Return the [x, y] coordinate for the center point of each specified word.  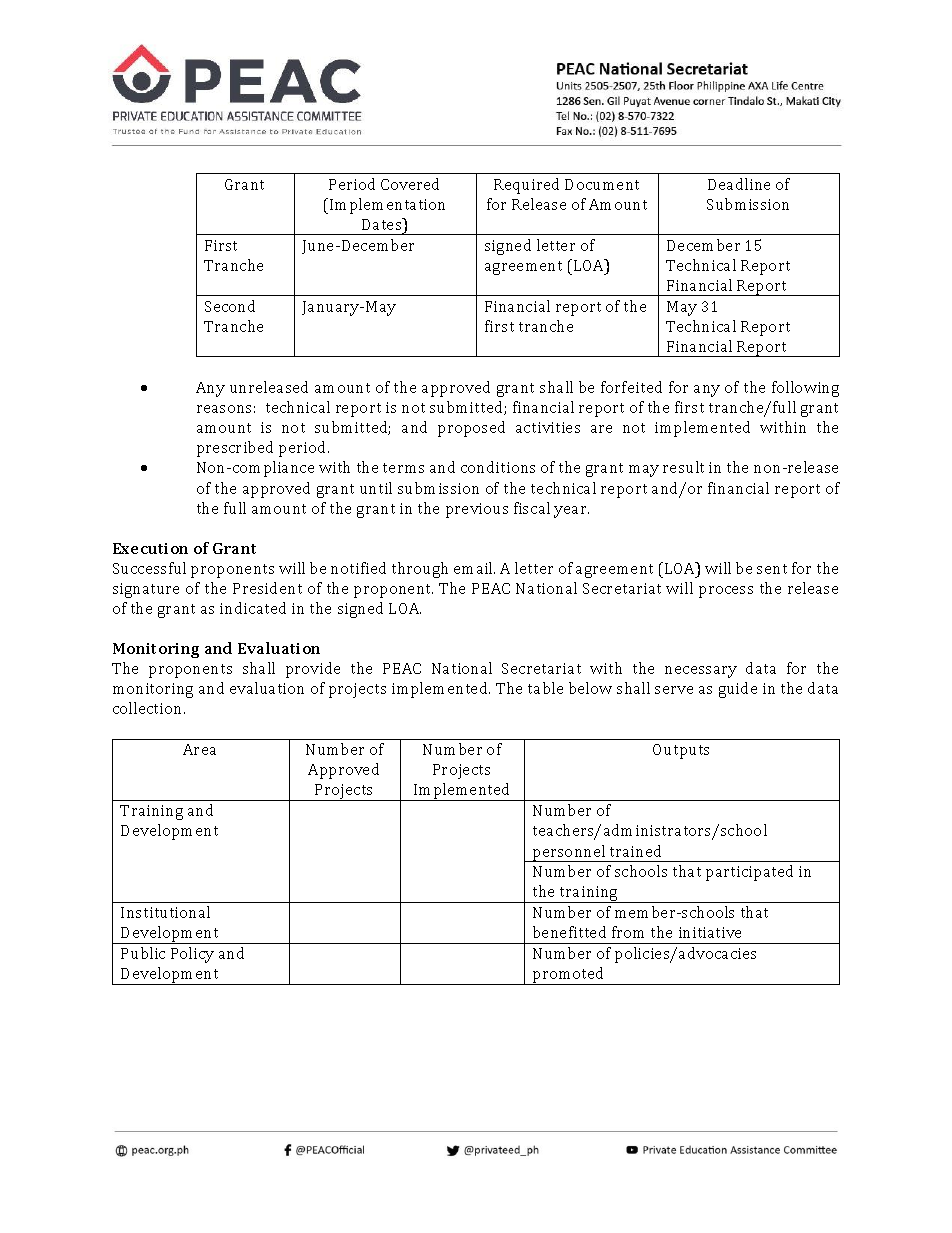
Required [526, 186]
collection [149, 708]
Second [230, 306]
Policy [192, 955]
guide [738, 690]
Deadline [739, 184]
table [545, 688]
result [683, 467]
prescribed [235, 449]
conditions [498, 467]
